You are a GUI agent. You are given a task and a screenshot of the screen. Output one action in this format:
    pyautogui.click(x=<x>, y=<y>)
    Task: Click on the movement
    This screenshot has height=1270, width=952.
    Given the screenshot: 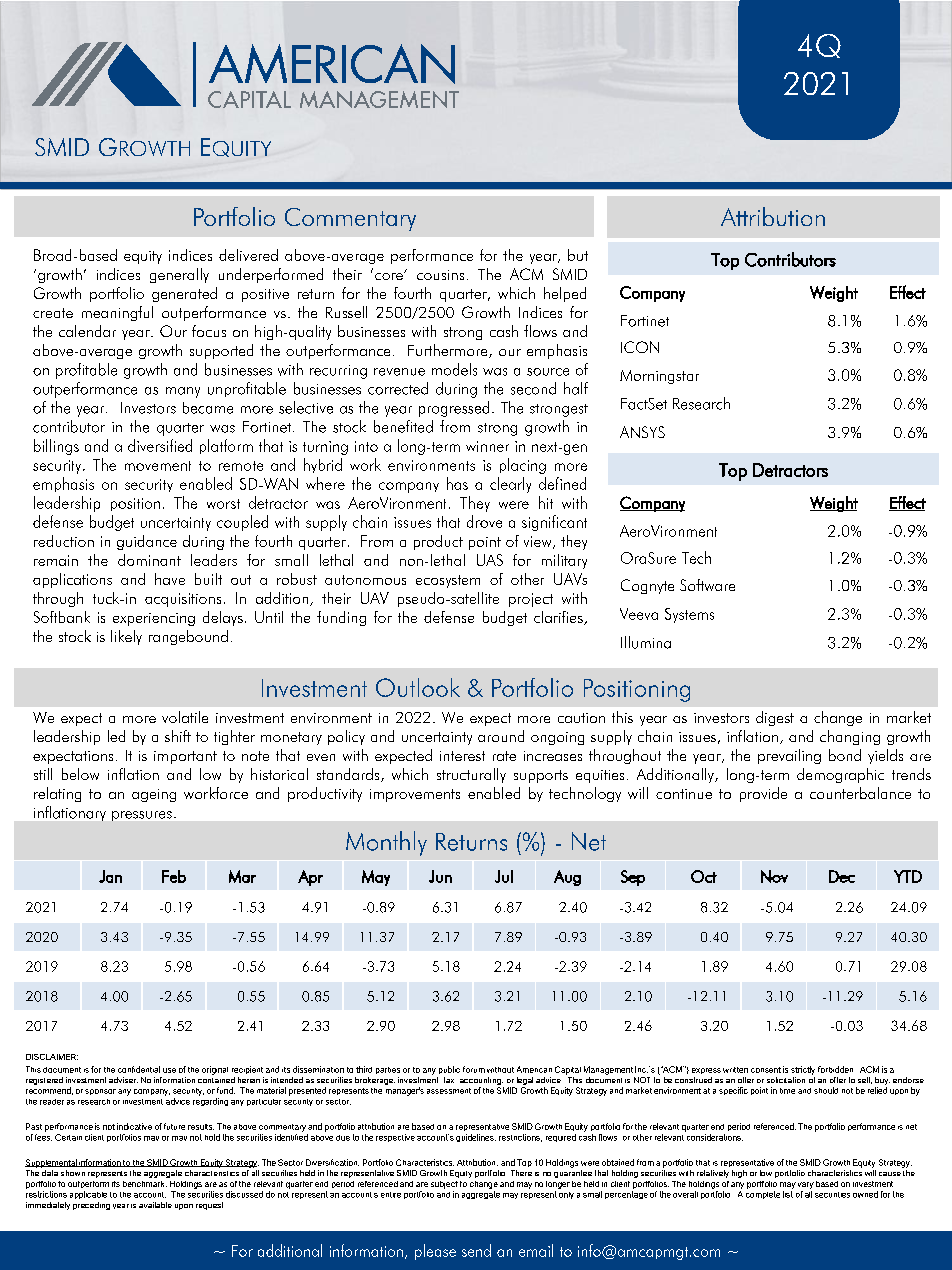 What is the action you would take?
    pyautogui.click(x=158, y=466)
